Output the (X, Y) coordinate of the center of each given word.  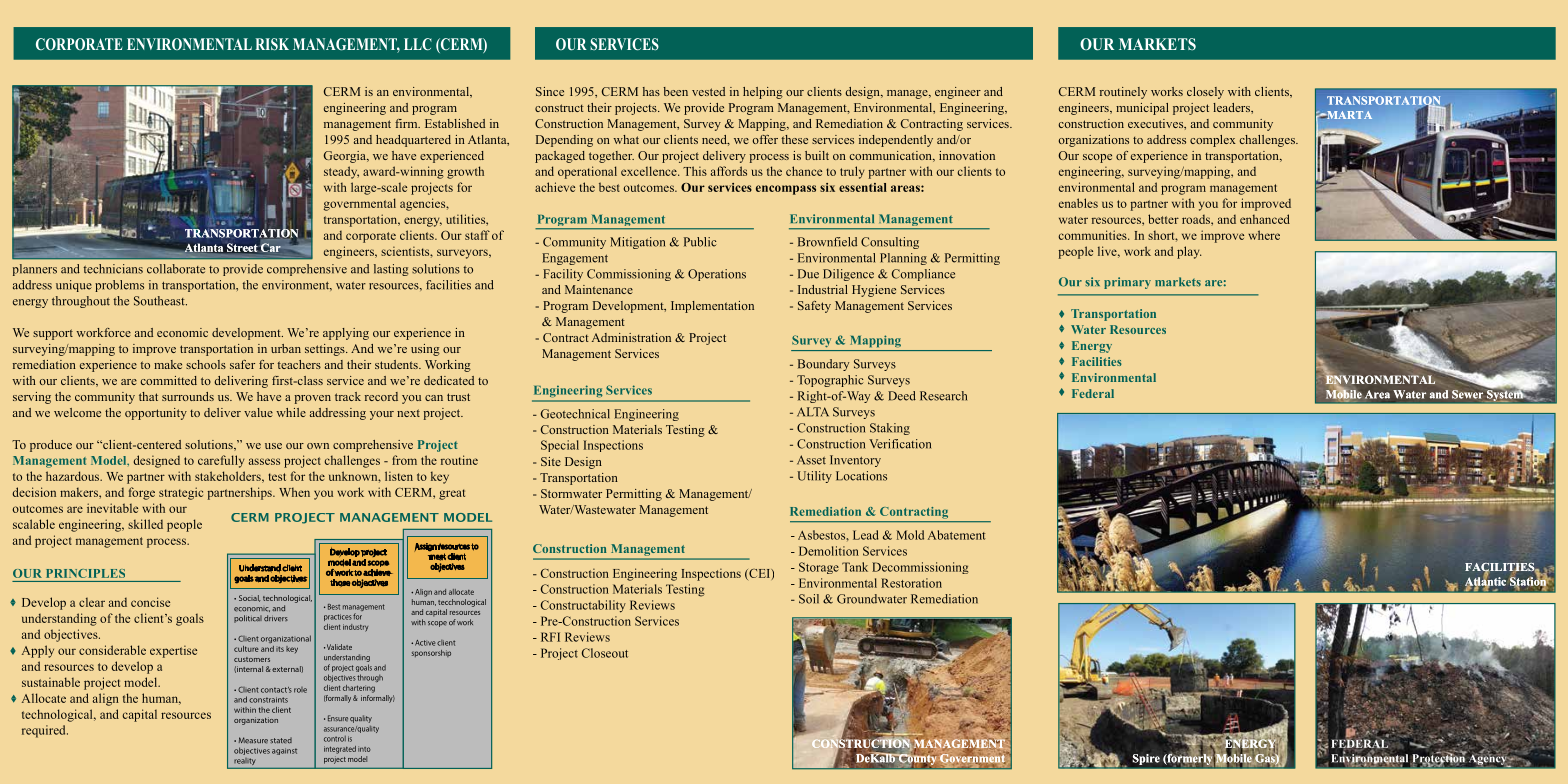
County (917, 760)
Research (943, 396)
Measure (253, 740)
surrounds (188, 396)
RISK (272, 44)
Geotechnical (575, 414)
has (651, 91)
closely (1205, 93)
